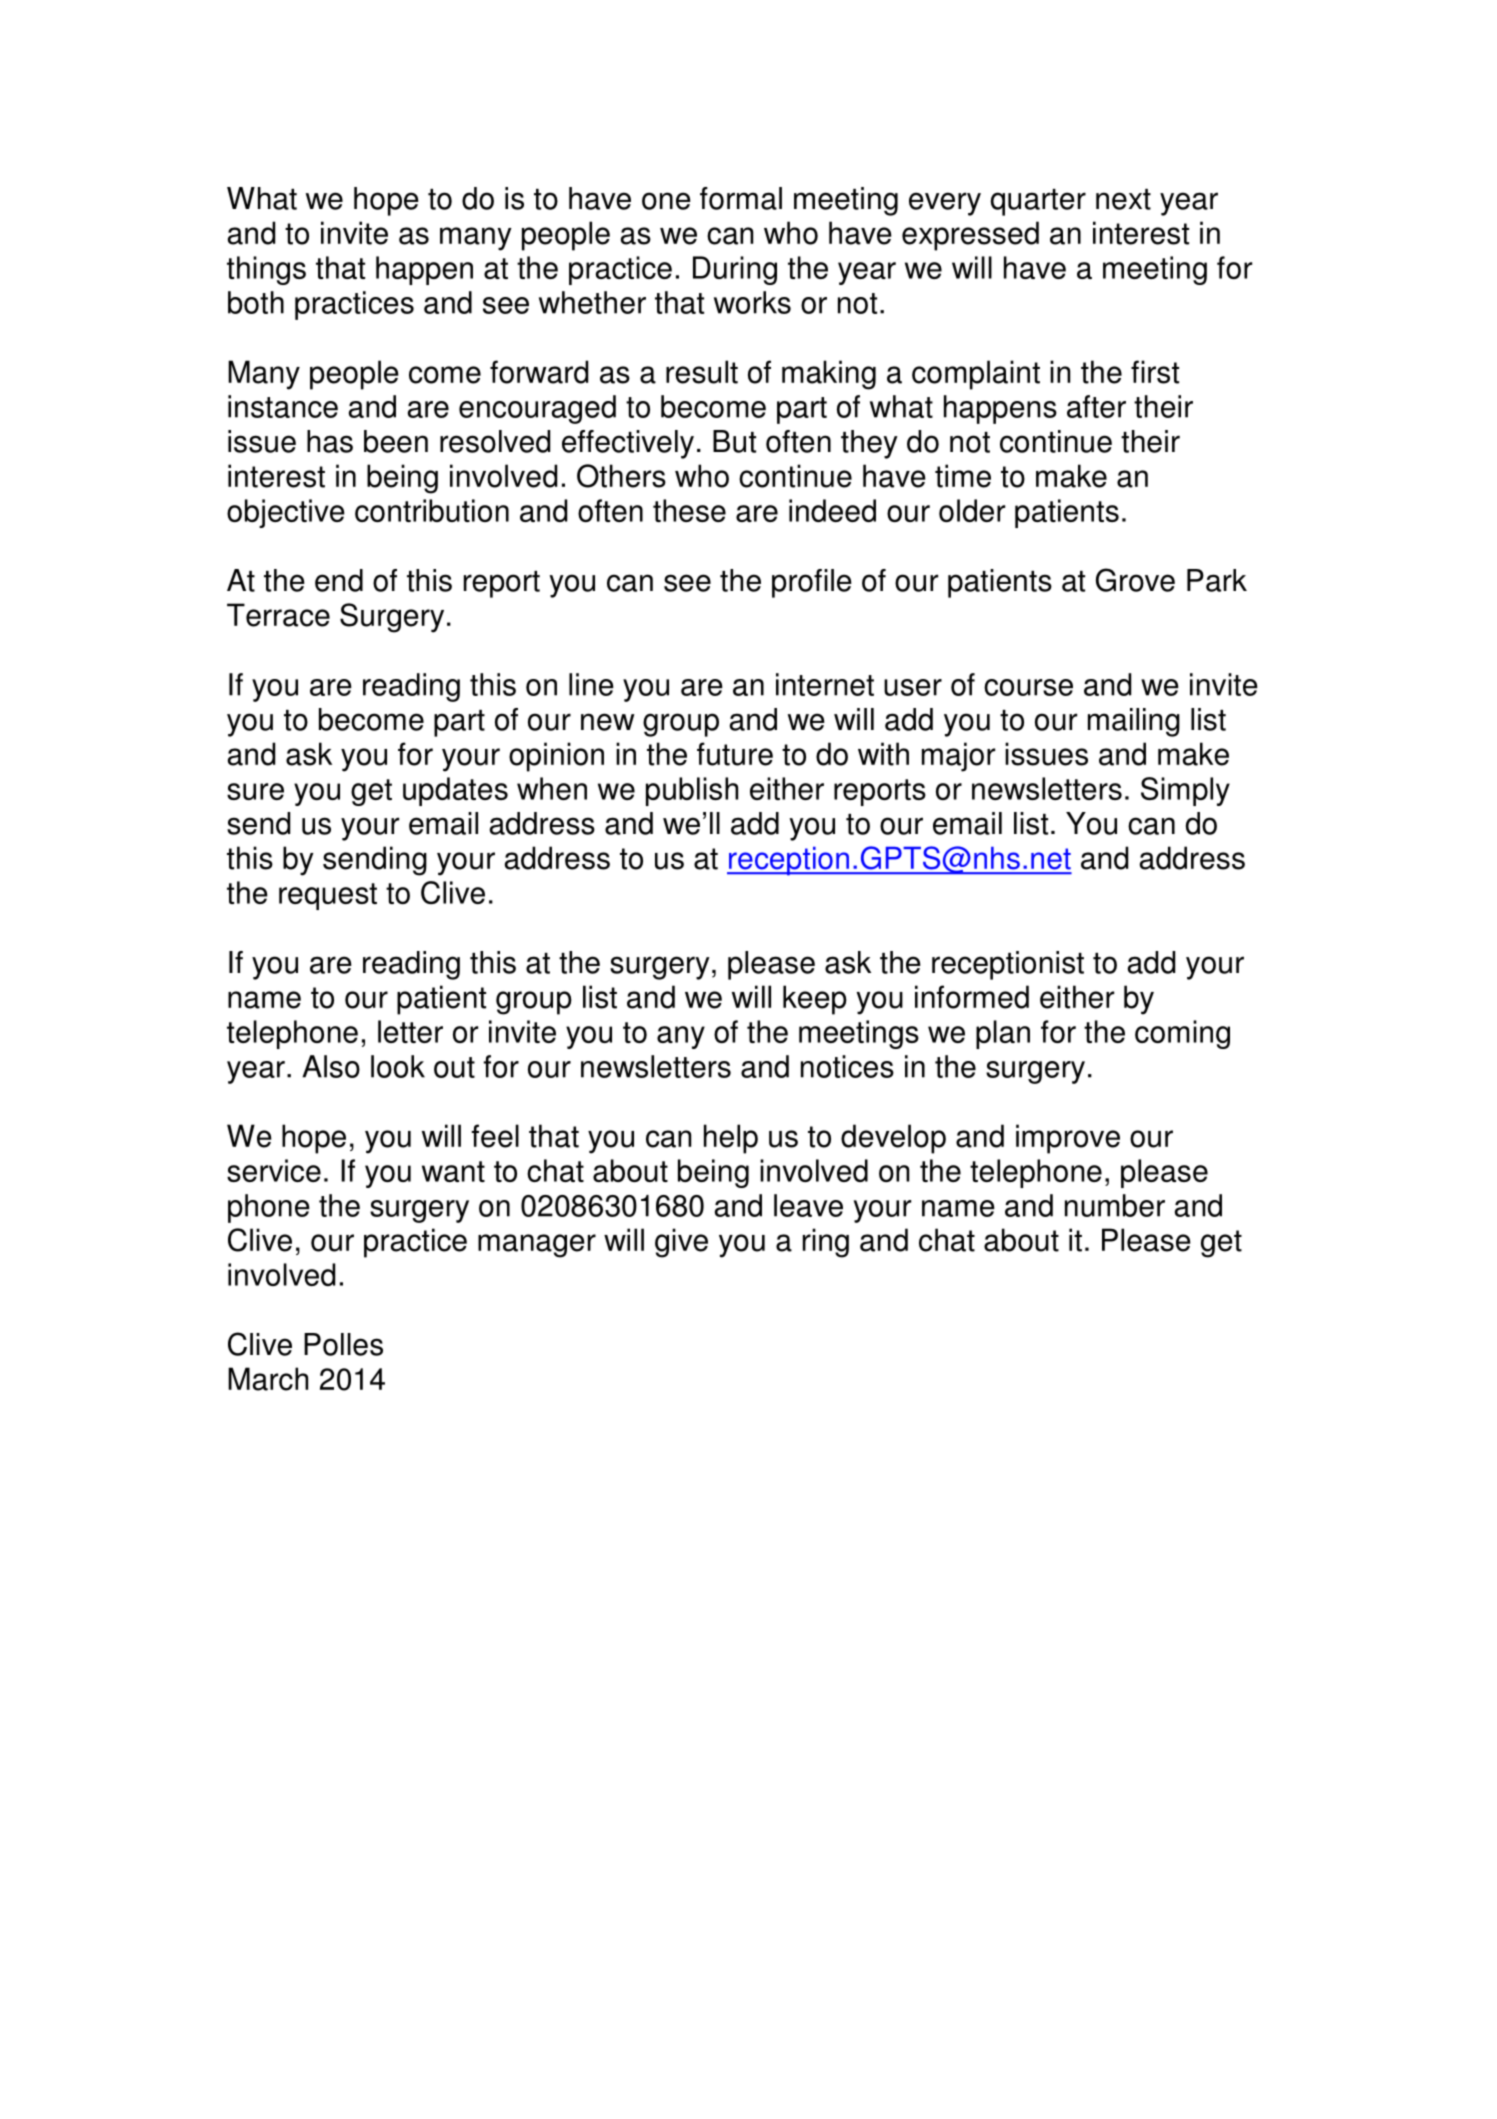 The width and height of the screenshot is (1497, 2119). Describe the element at coordinates (1182, 1034) in the screenshot. I see `coming` at that location.
